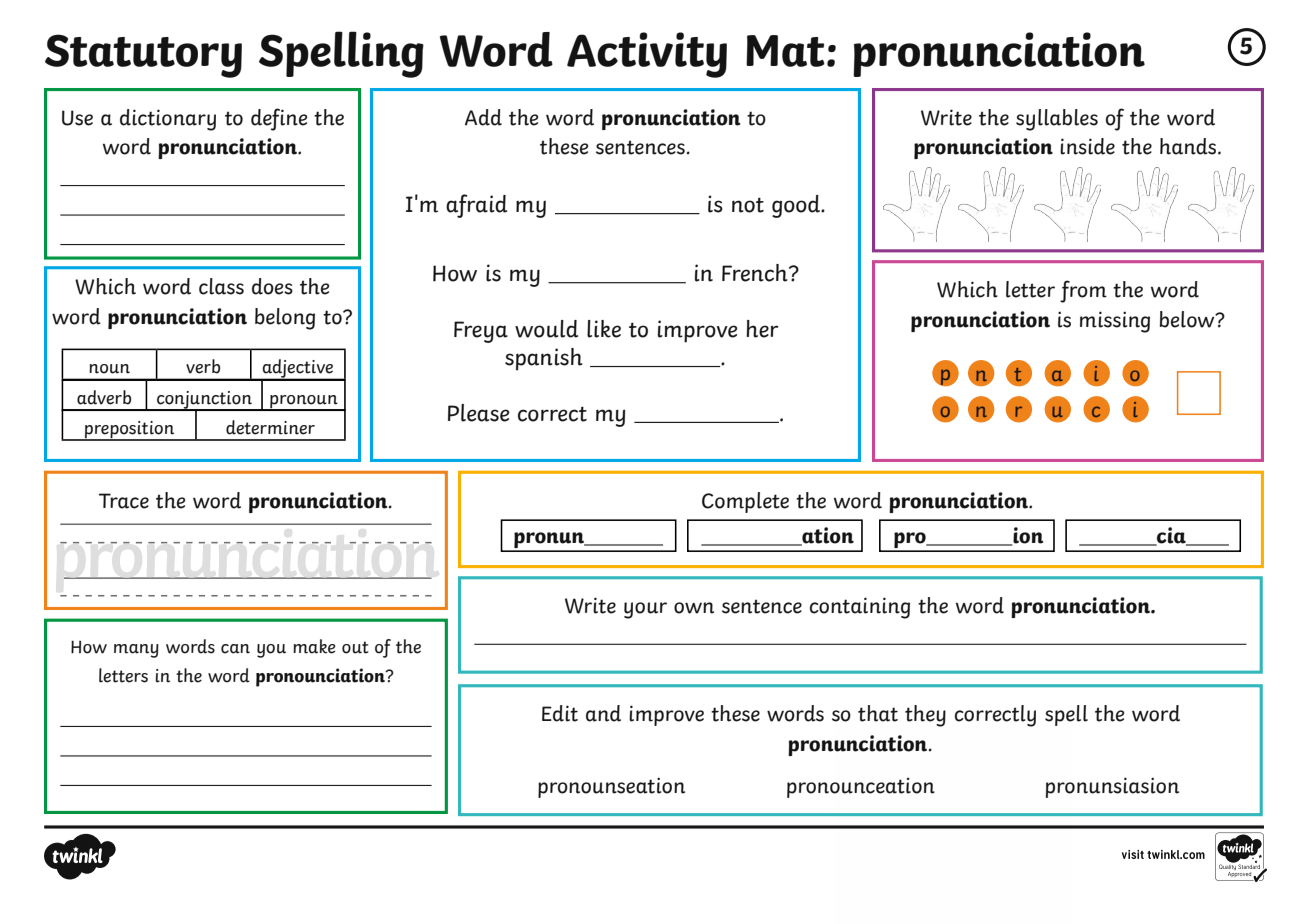 The height and width of the screenshot is (924, 1308). I want to click on containing, so click(860, 608).
